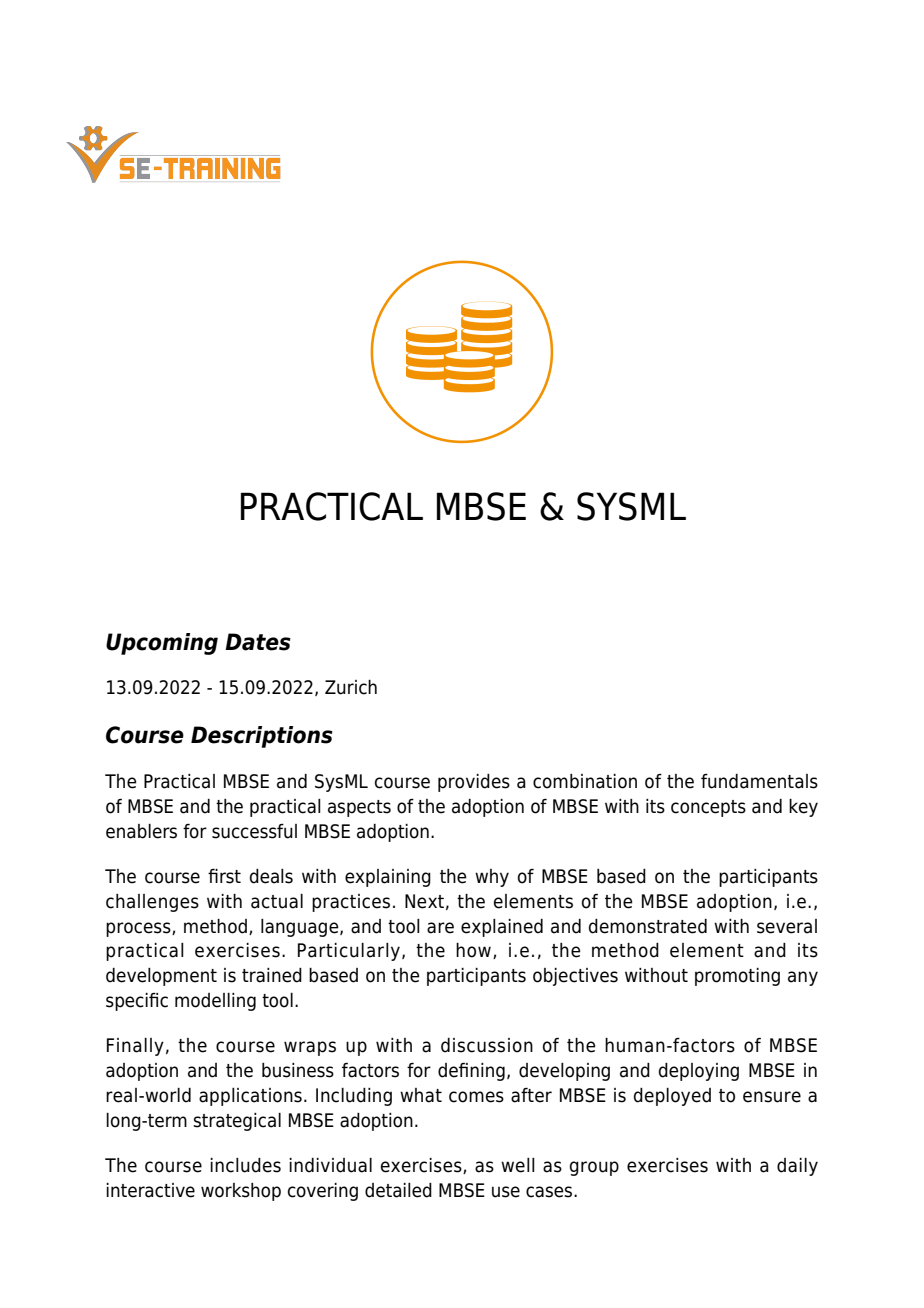  What do you see at coordinates (245, 1165) in the page?
I see `includes` at bounding box center [245, 1165].
